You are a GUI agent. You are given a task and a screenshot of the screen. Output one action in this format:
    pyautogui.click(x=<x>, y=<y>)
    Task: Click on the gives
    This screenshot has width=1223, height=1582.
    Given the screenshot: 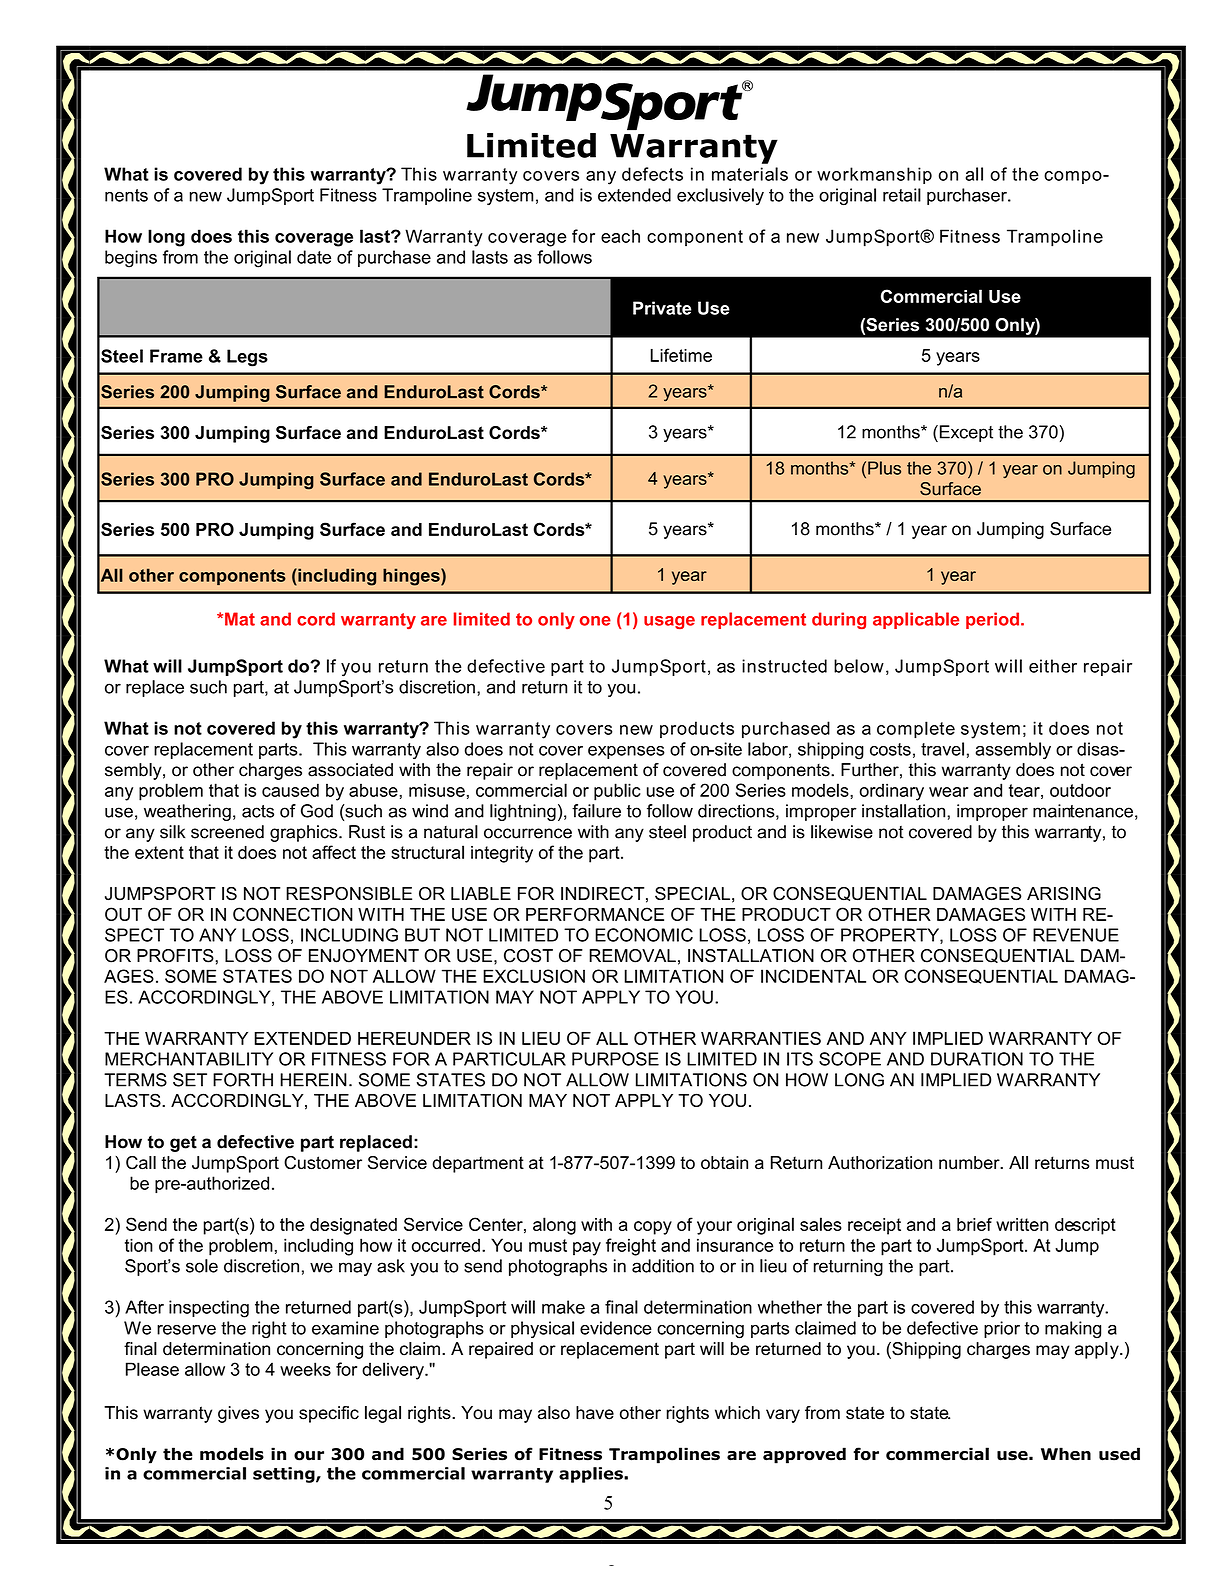 What is the action you would take?
    pyautogui.click(x=238, y=1414)
